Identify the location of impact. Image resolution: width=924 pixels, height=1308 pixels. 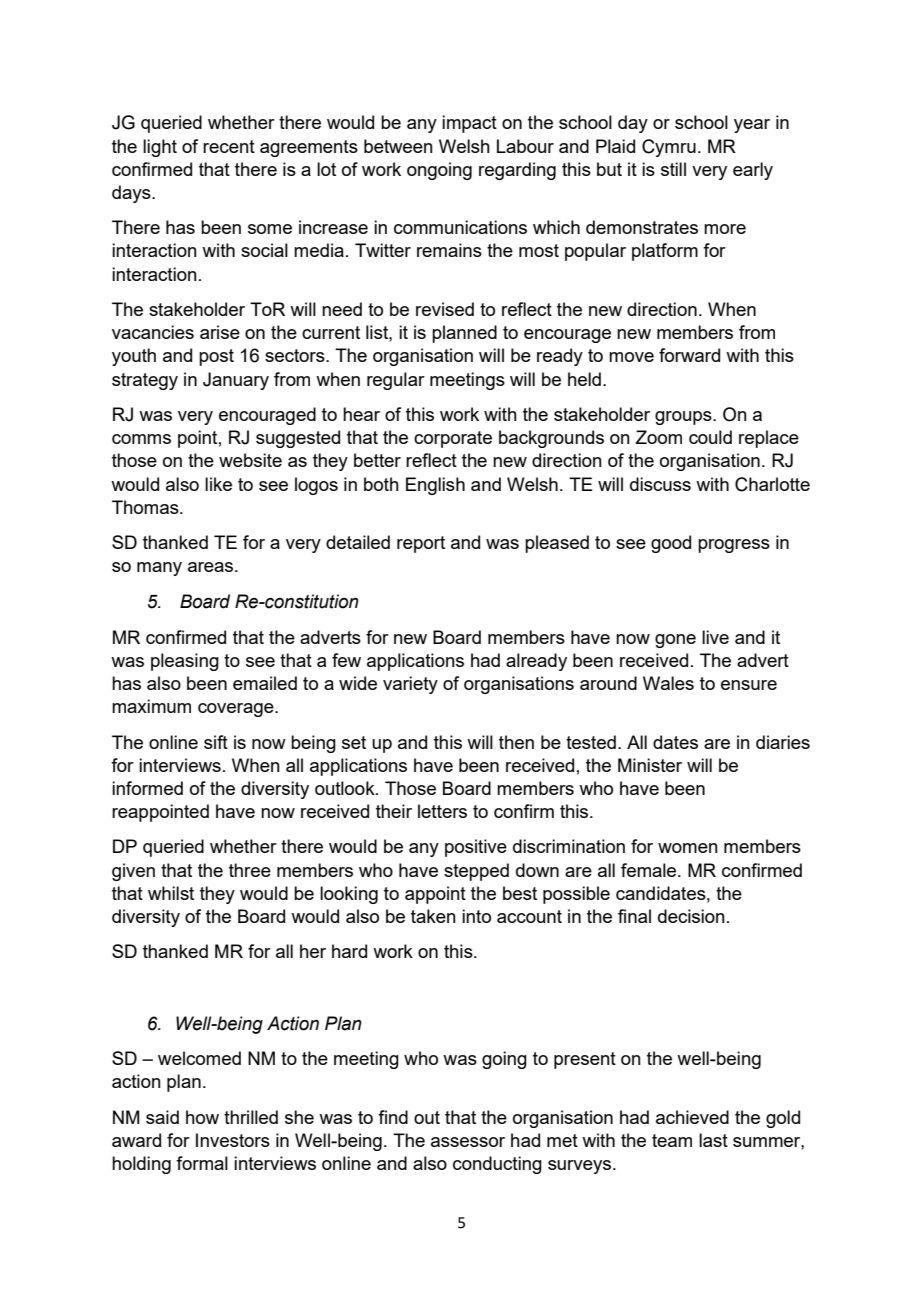
(469, 124).
